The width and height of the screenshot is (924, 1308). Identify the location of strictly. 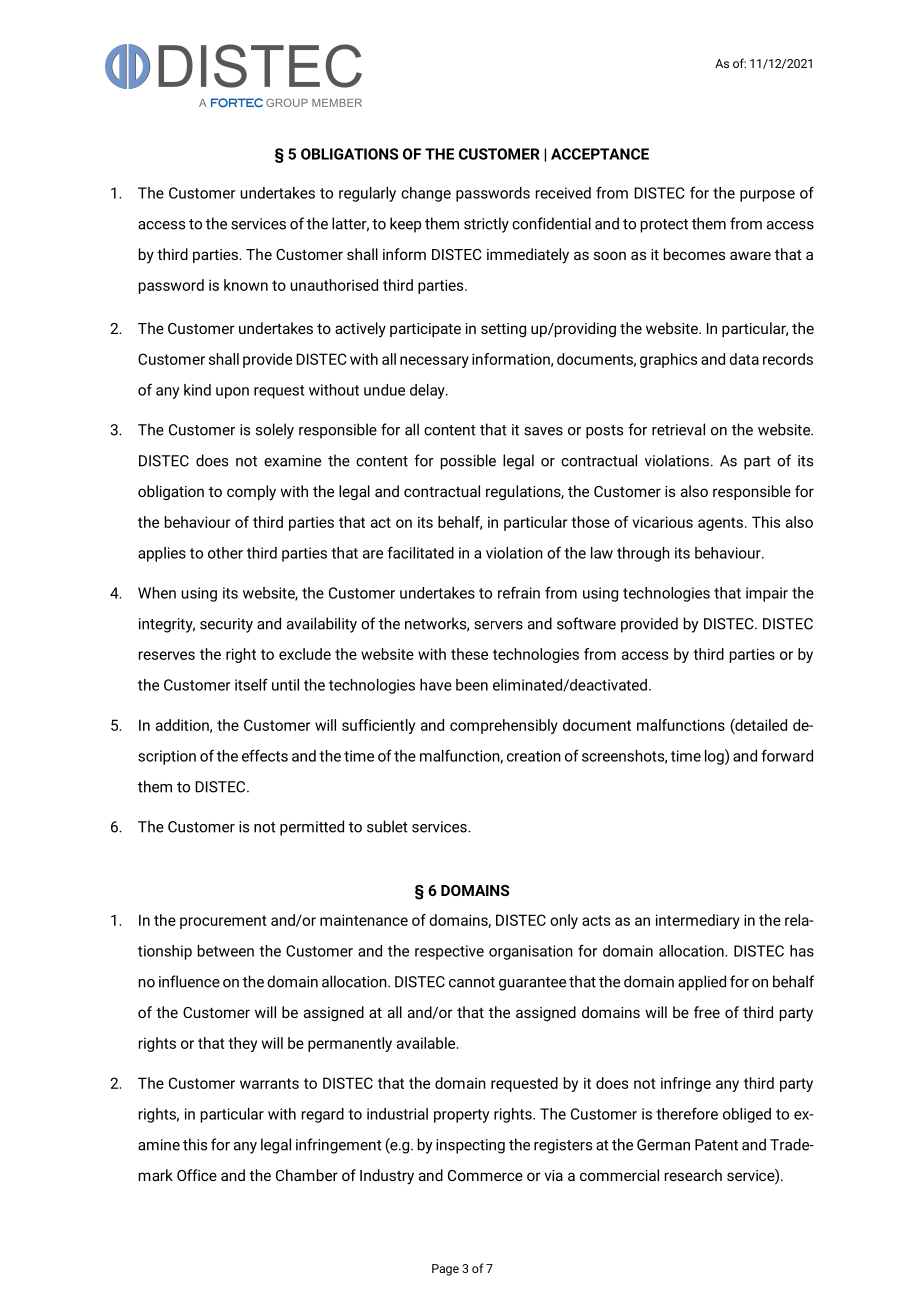
(486, 225).
